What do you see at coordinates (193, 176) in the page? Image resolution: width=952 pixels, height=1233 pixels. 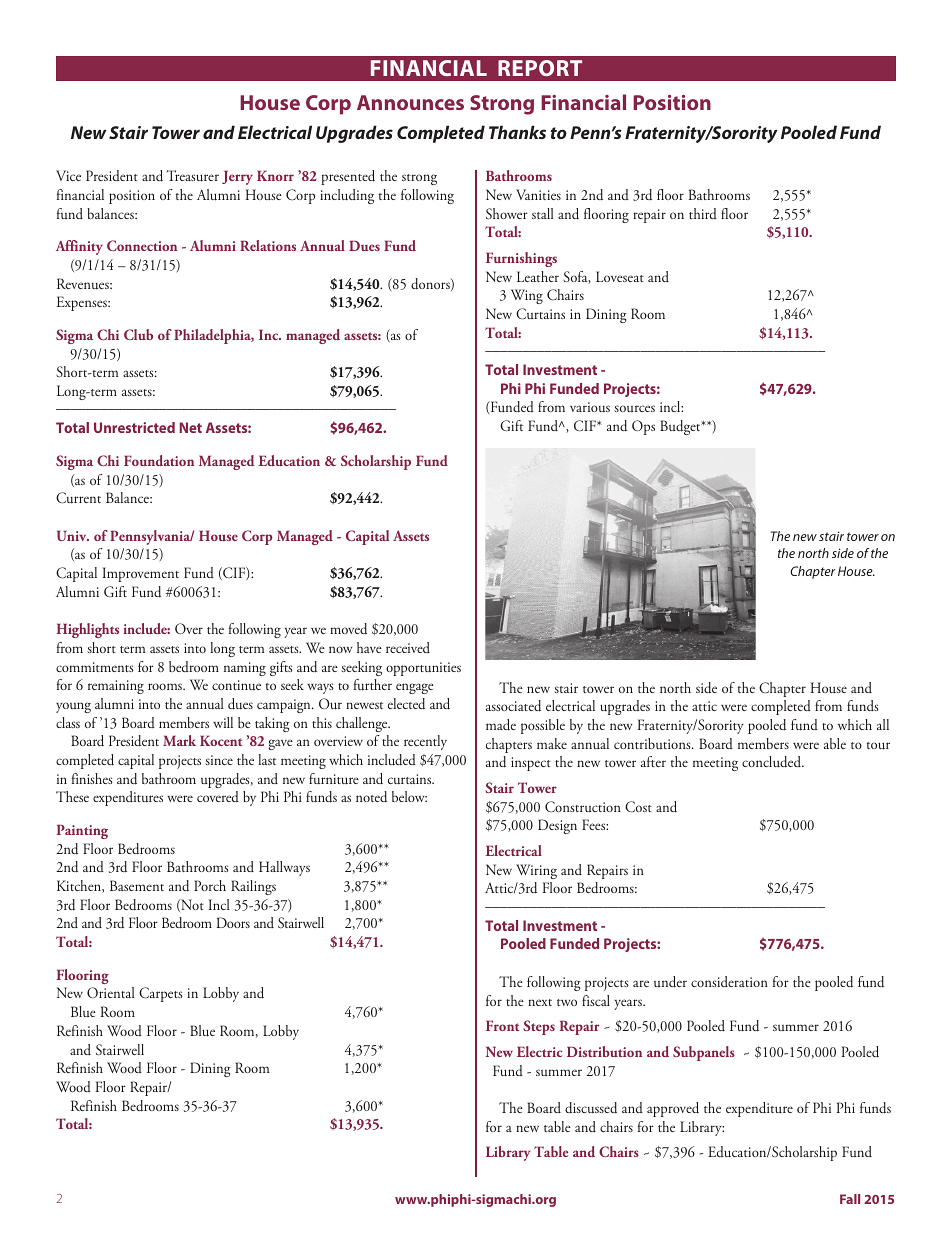 I see `Treasurer` at bounding box center [193, 176].
